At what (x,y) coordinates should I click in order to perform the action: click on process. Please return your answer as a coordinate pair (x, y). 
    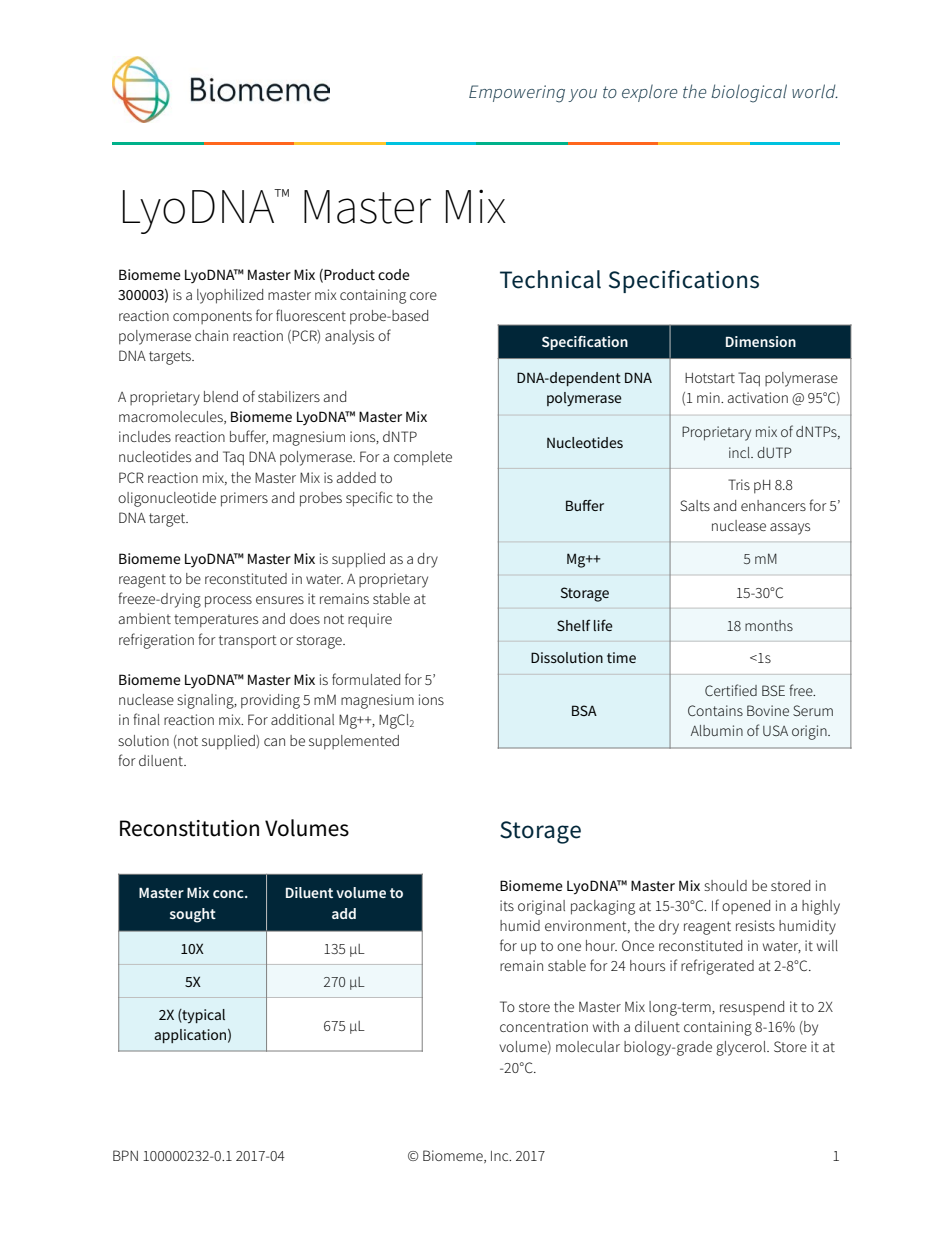
    Looking at the image, I should click on (228, 602).
